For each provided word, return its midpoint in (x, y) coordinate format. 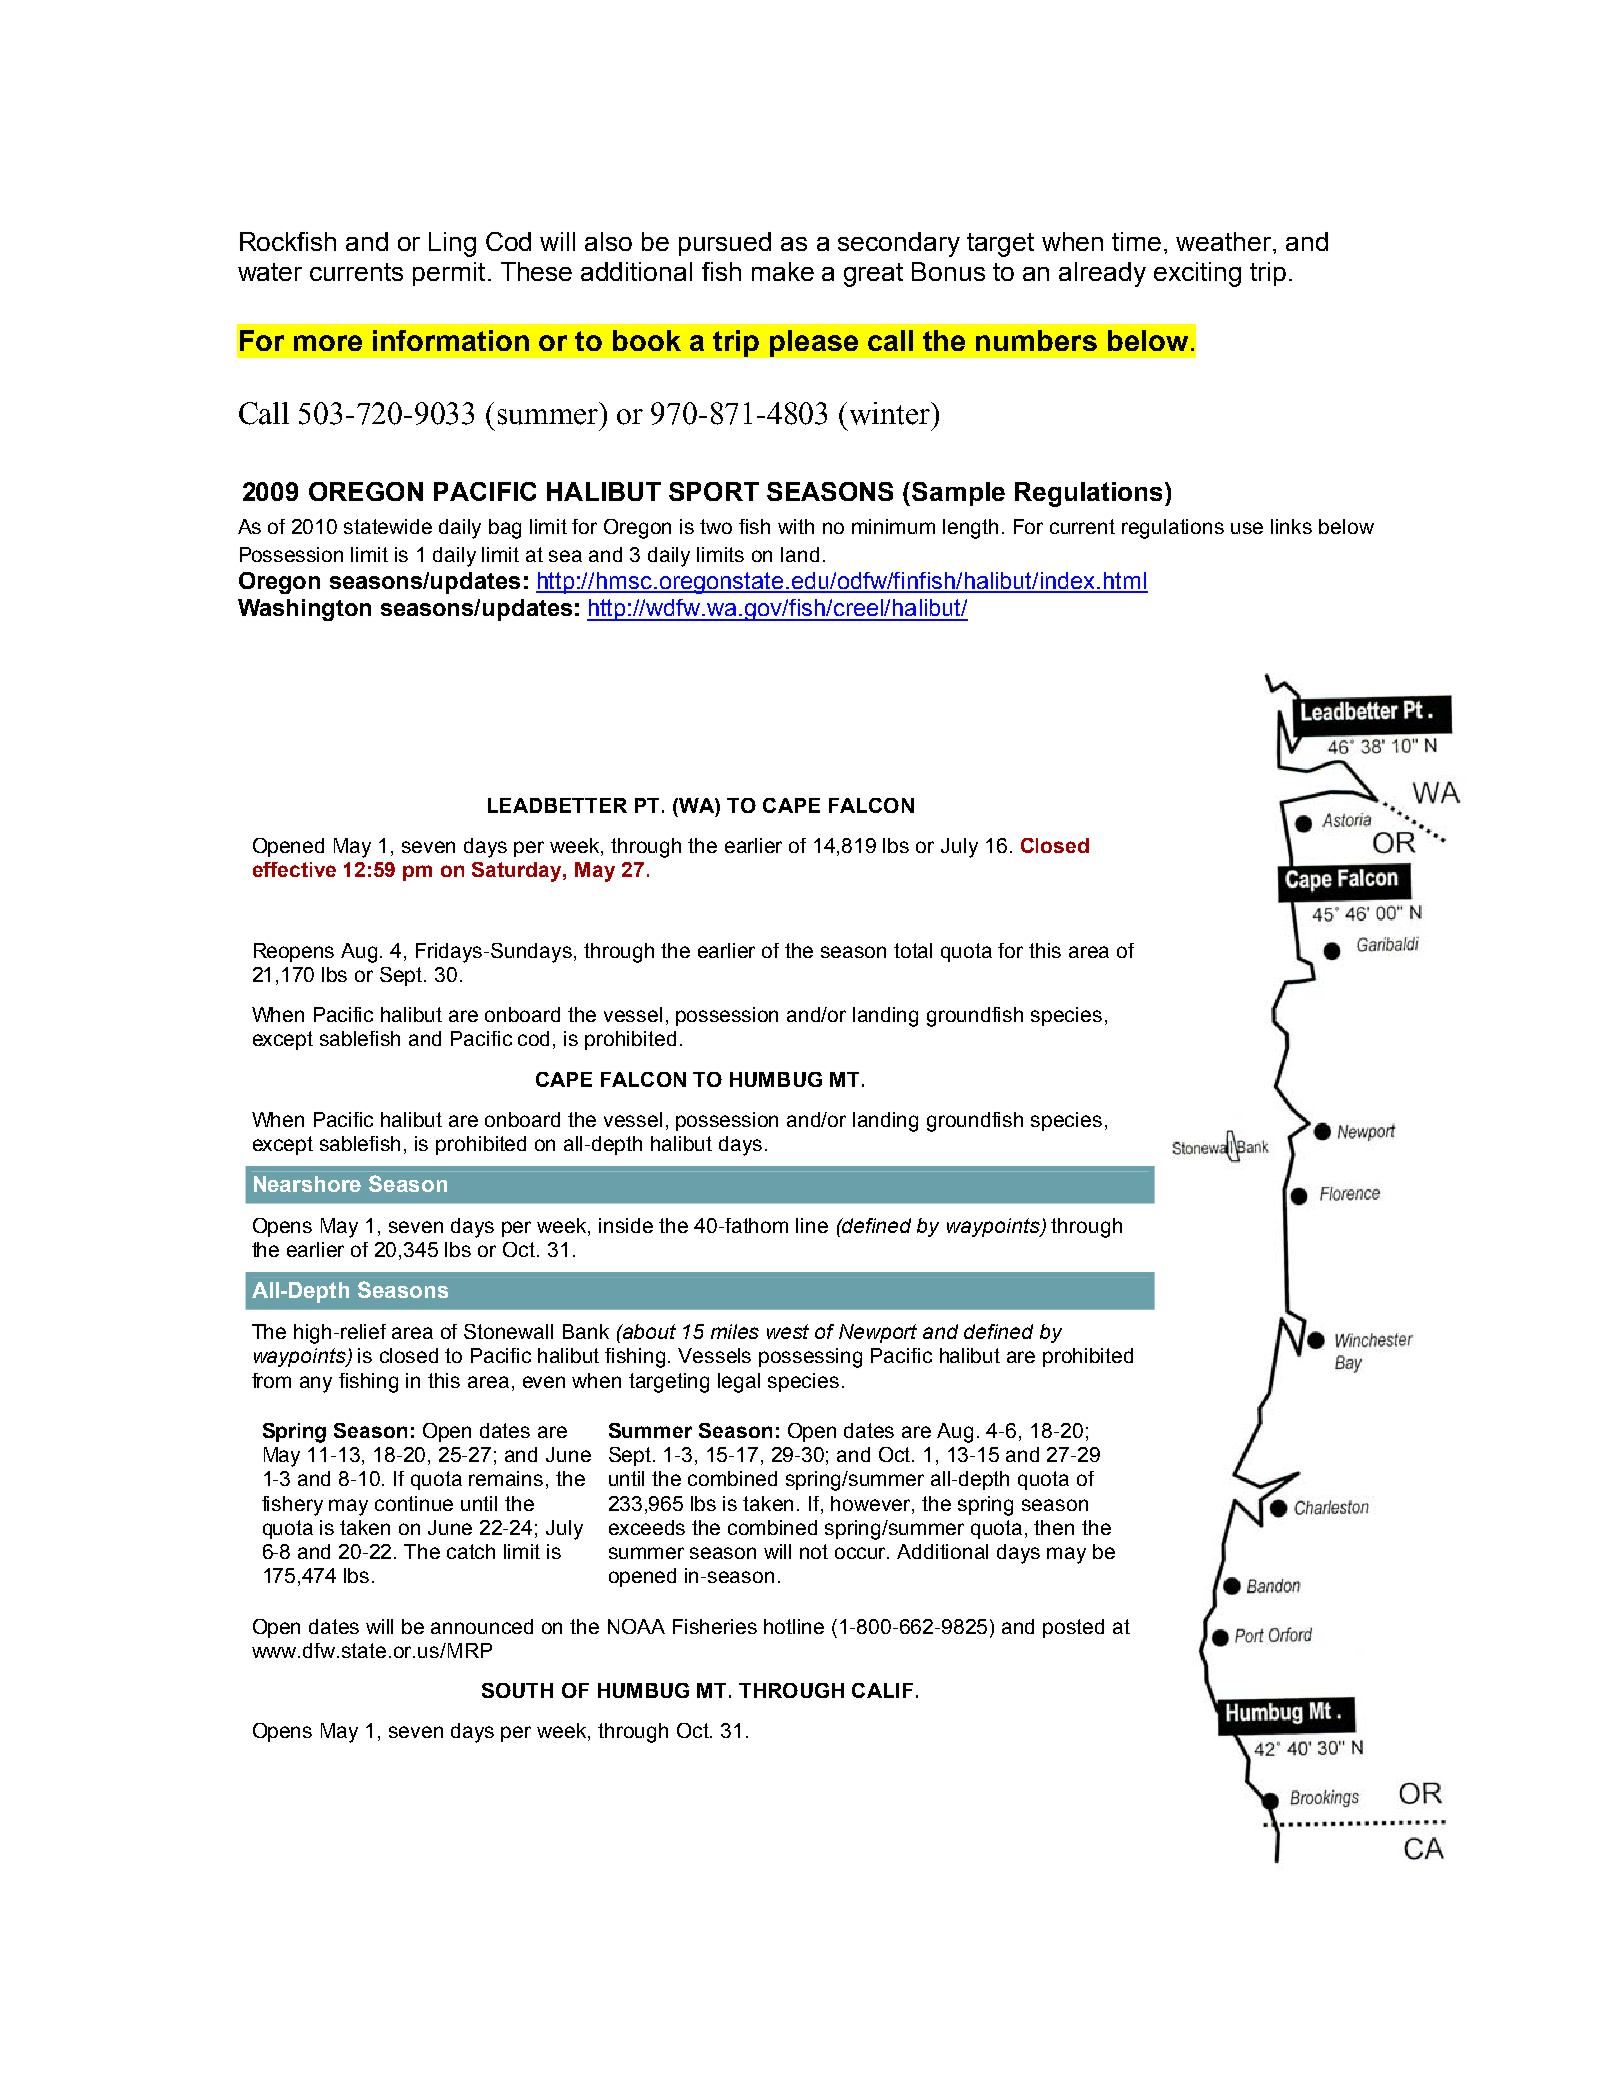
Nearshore (307, 1184)
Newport (878, 1333)
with (796, 526)
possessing (810, 1358)
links (1291, 526)
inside (626, 1225)
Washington (304, 610)
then (1054, 1527)
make (783, 271)
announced (482, 1626)
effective (294, 869)
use (1247, 528)
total (913, 950)
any (316, 1384)
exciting (1197, 274)
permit (449, 274)
